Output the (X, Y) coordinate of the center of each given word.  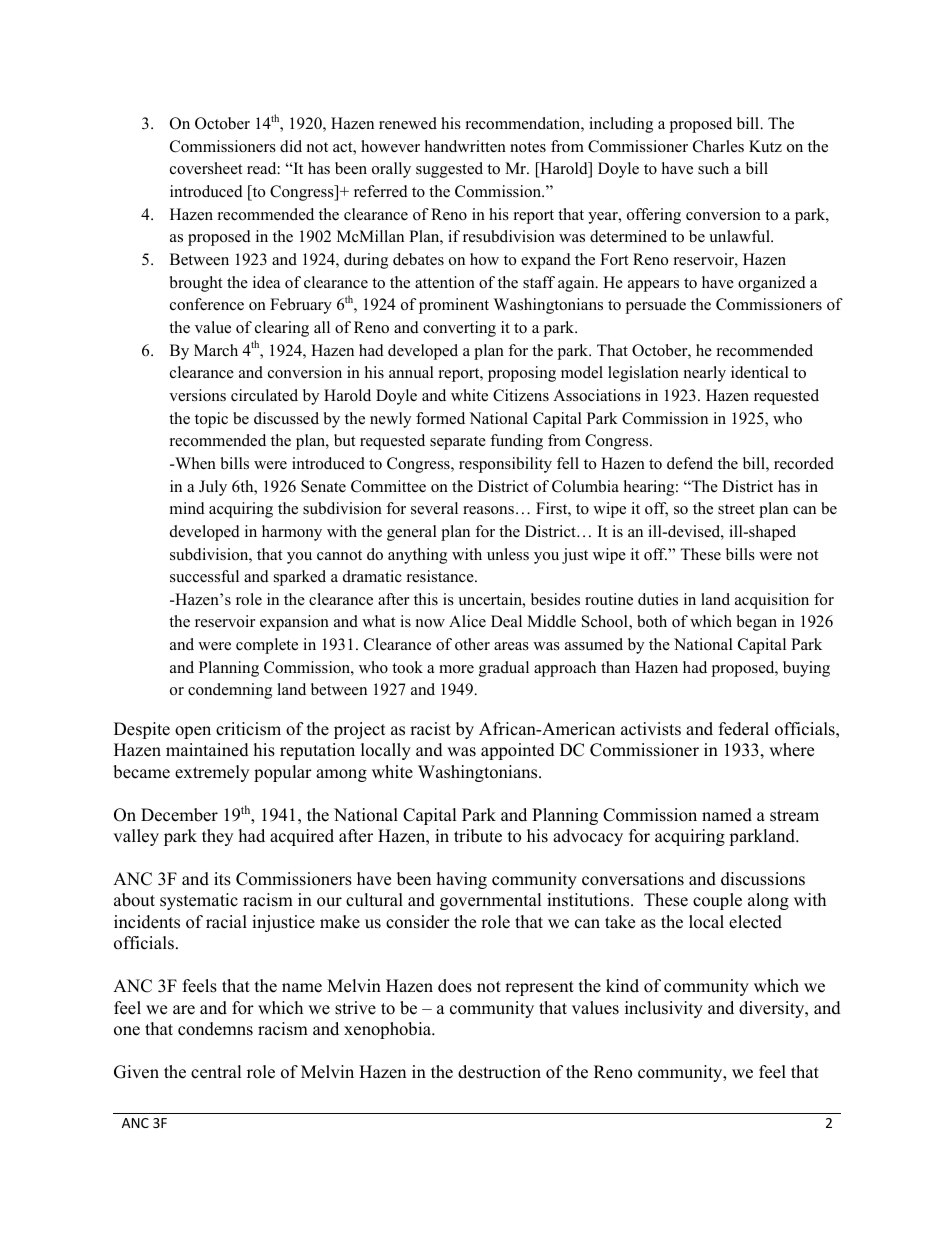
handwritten (465, 146)
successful (204, 576)
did (291, 146)
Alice (467, 621)
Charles (718, 146)
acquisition (772, 601)
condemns (215, 1029)
